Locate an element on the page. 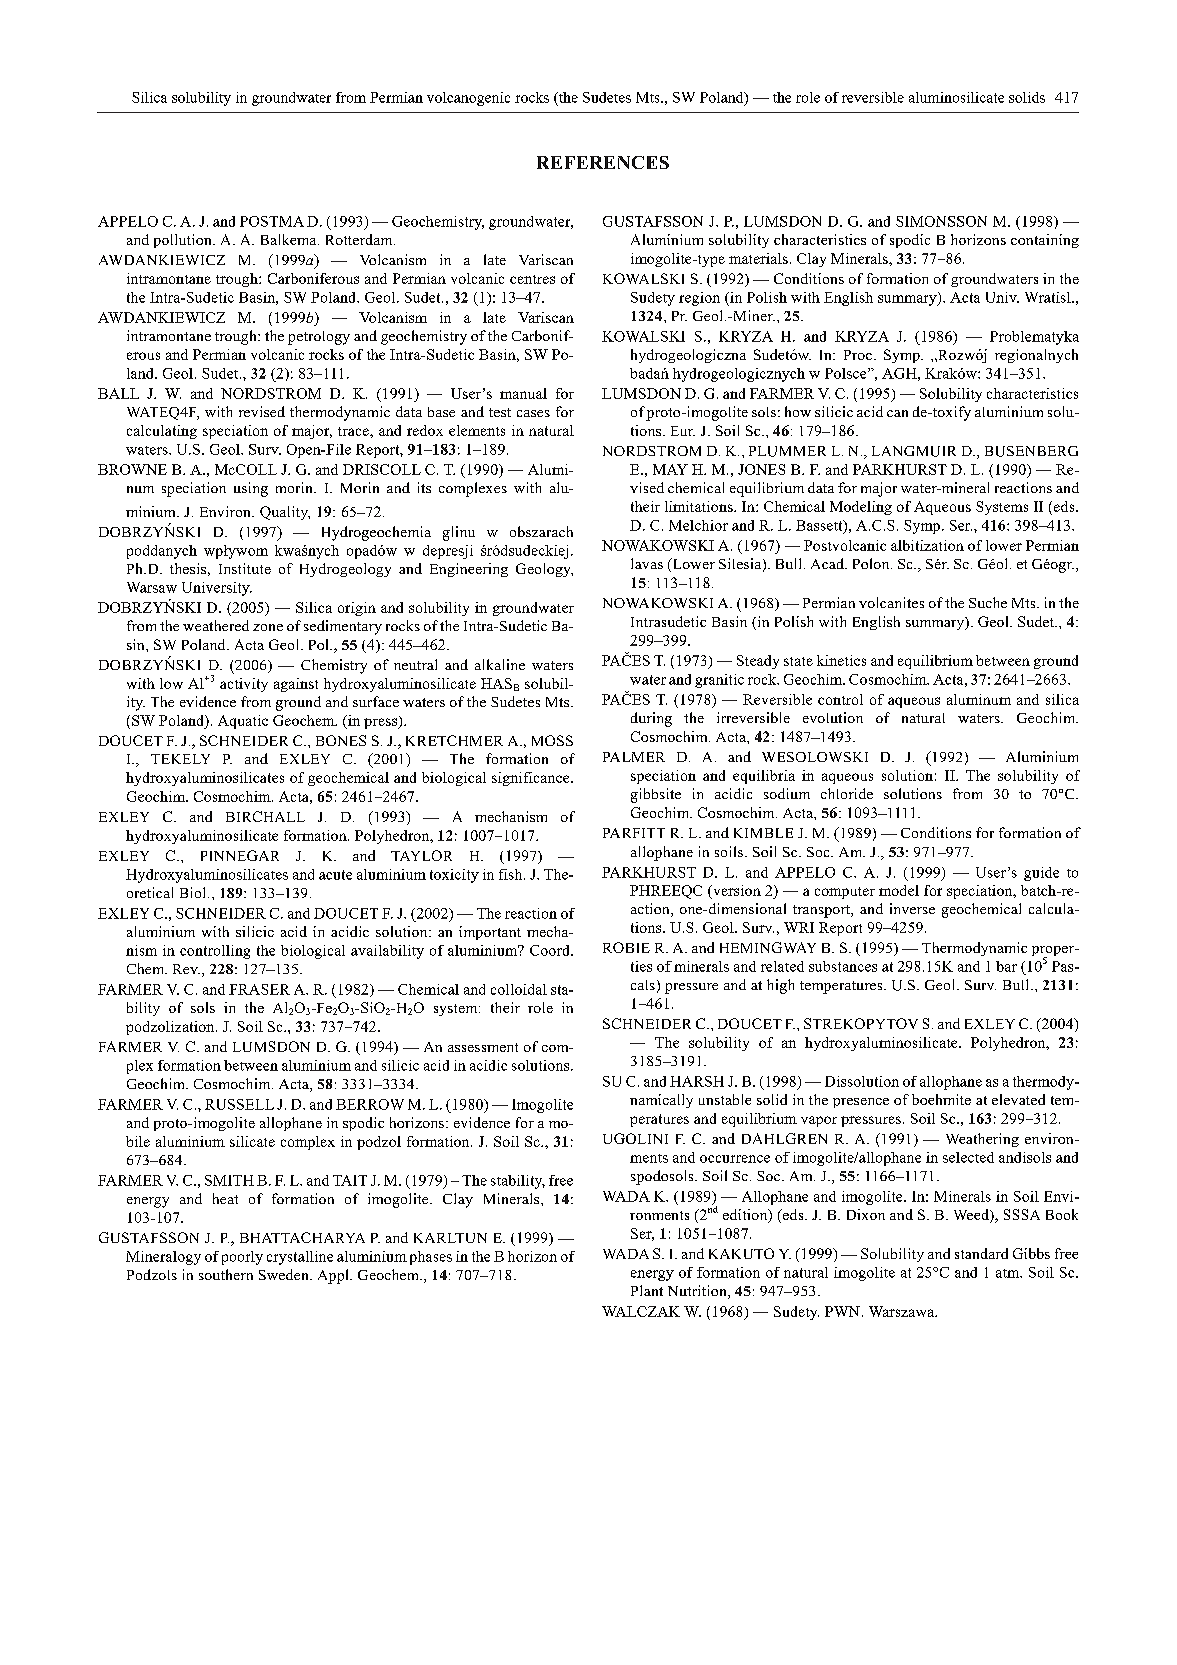 This document has width=1177, height=1665. southern is located at coordinates (226, 1274).
